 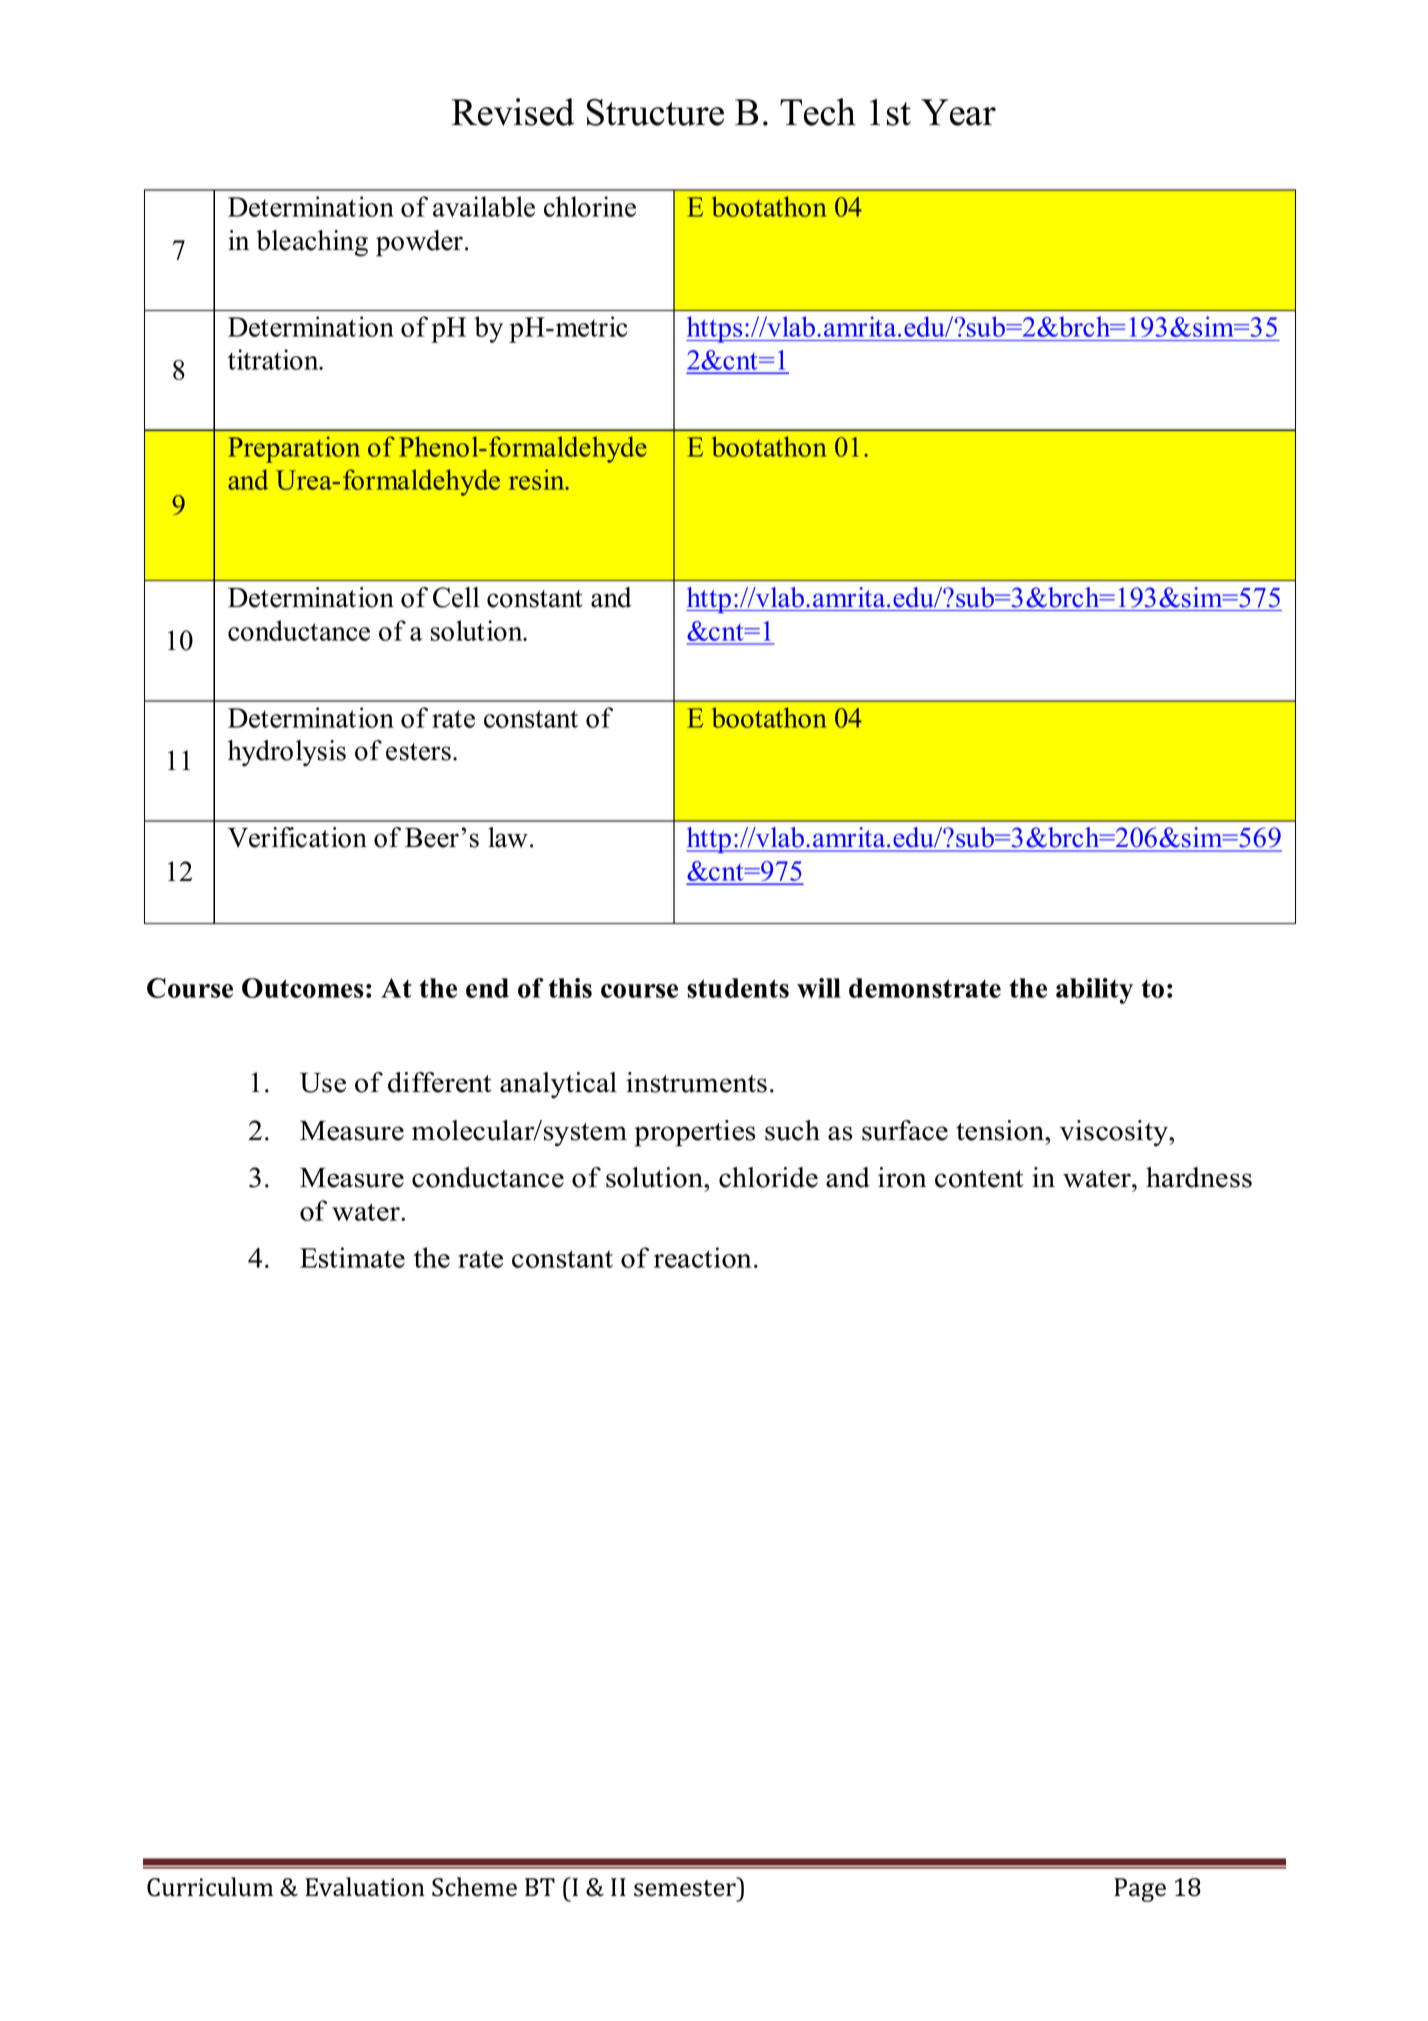 What do you see at coordinates (655, 112) in the document?
I see `Structure` at bounding box center [655, 112].
